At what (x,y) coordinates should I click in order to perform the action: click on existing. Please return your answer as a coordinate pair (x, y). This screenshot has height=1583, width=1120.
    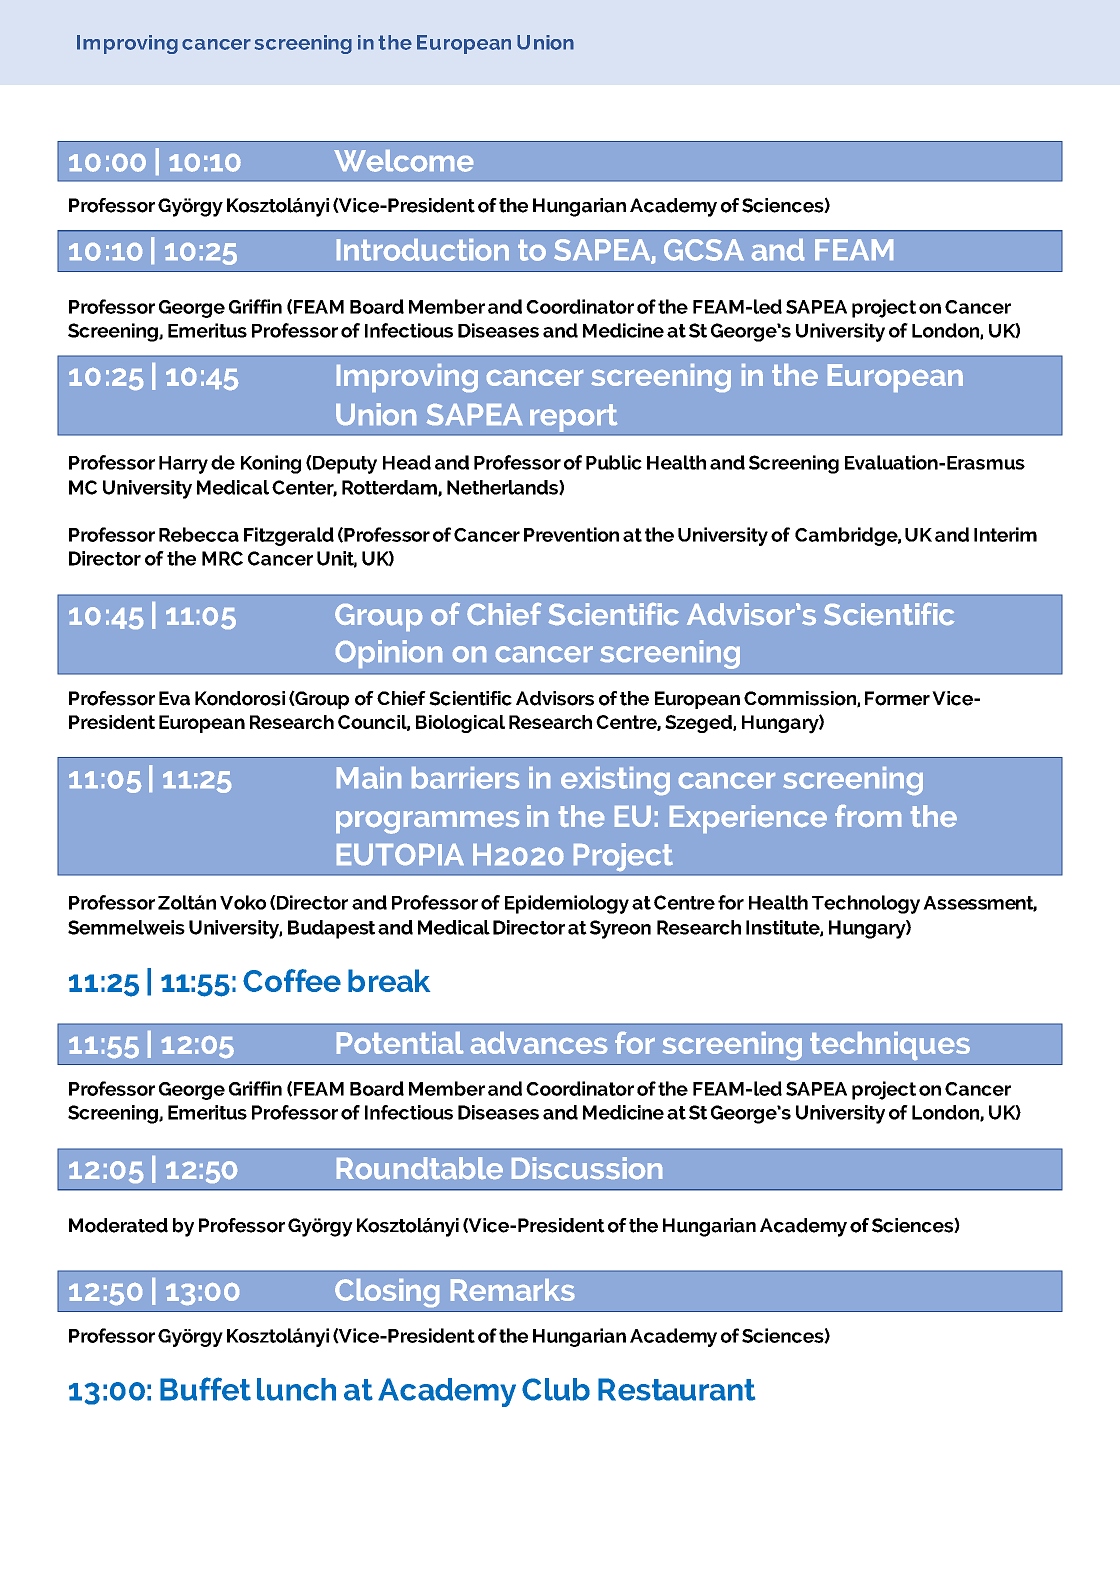
    Looking at the image, I should click on (615, 781).
